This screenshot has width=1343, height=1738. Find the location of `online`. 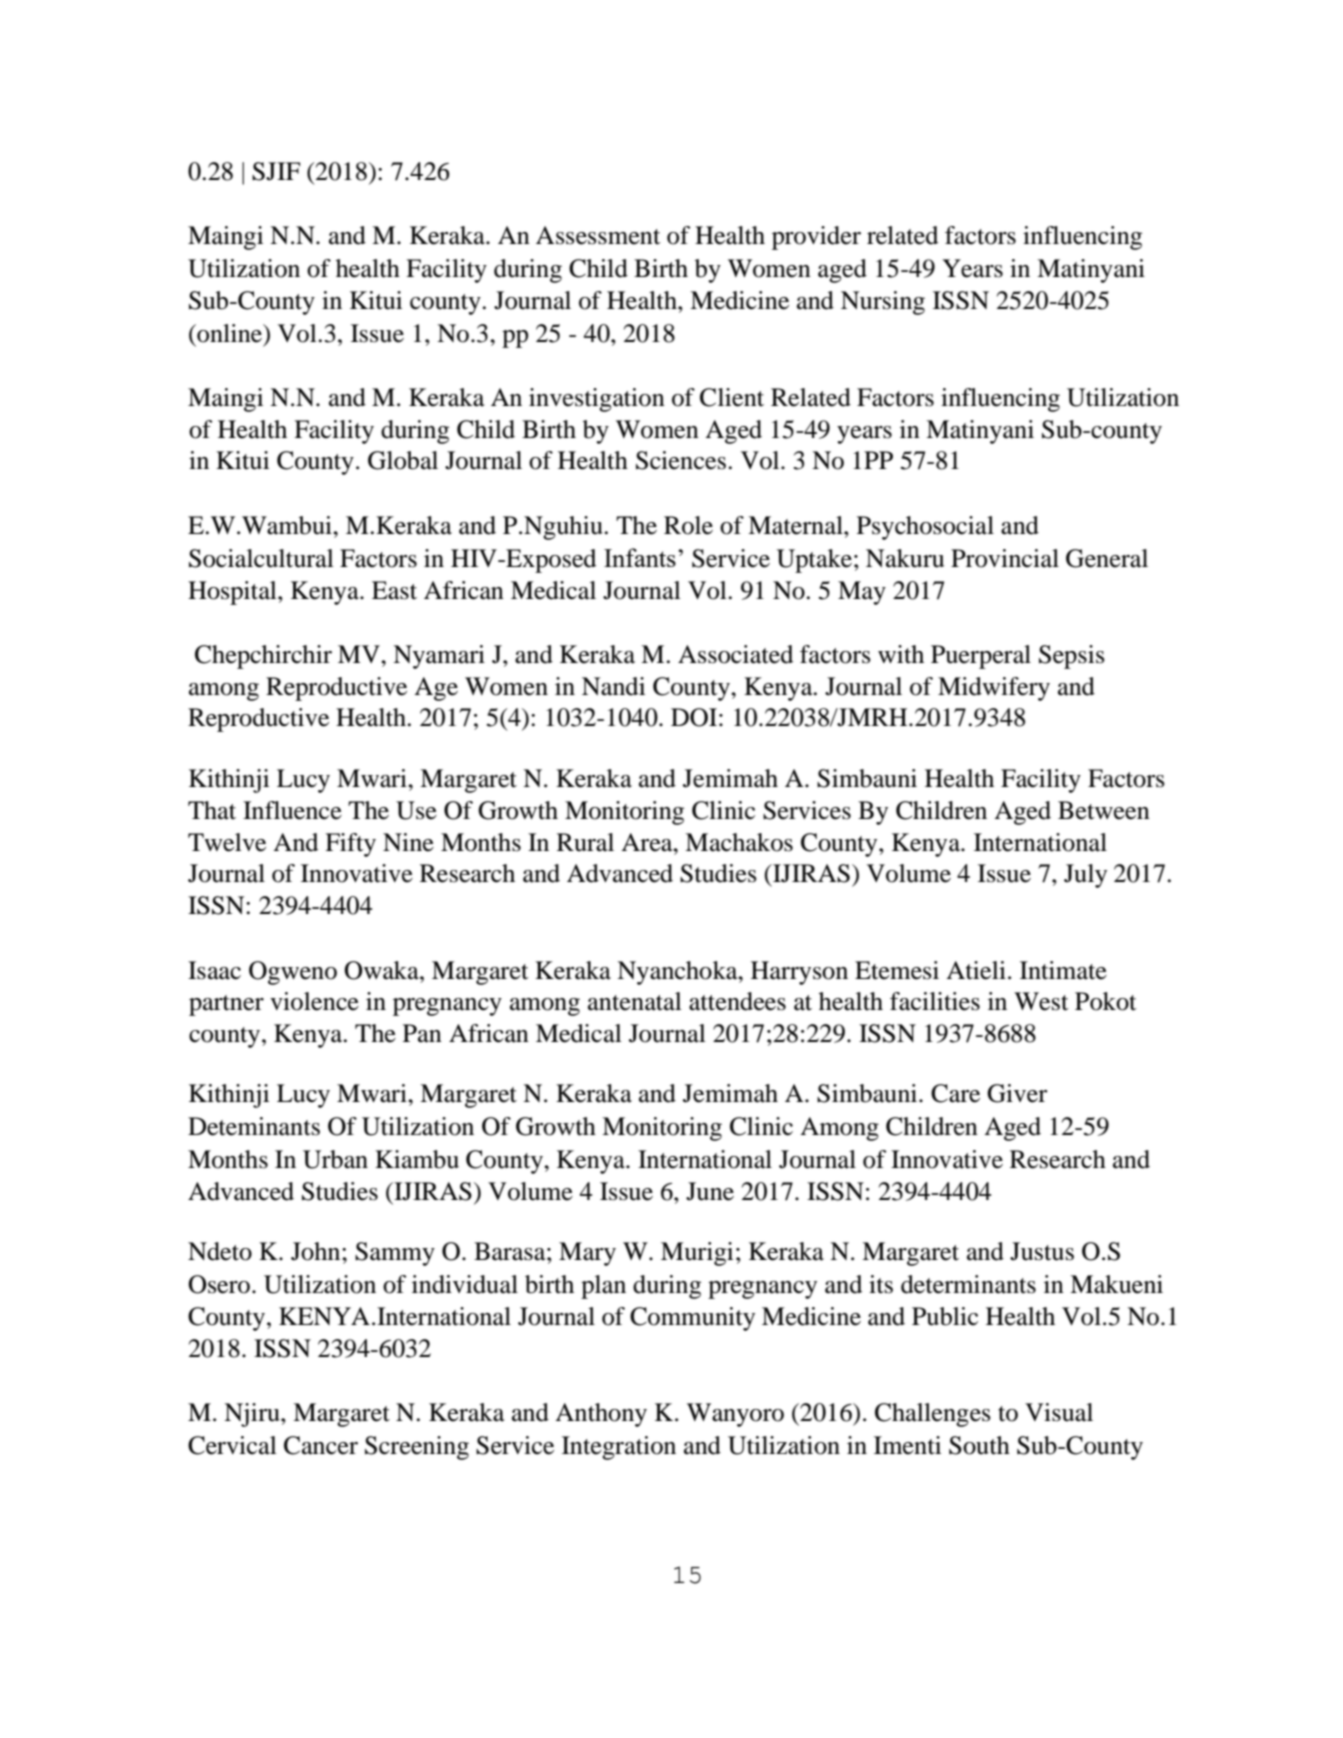

online is located at coordinates (230, 334).
